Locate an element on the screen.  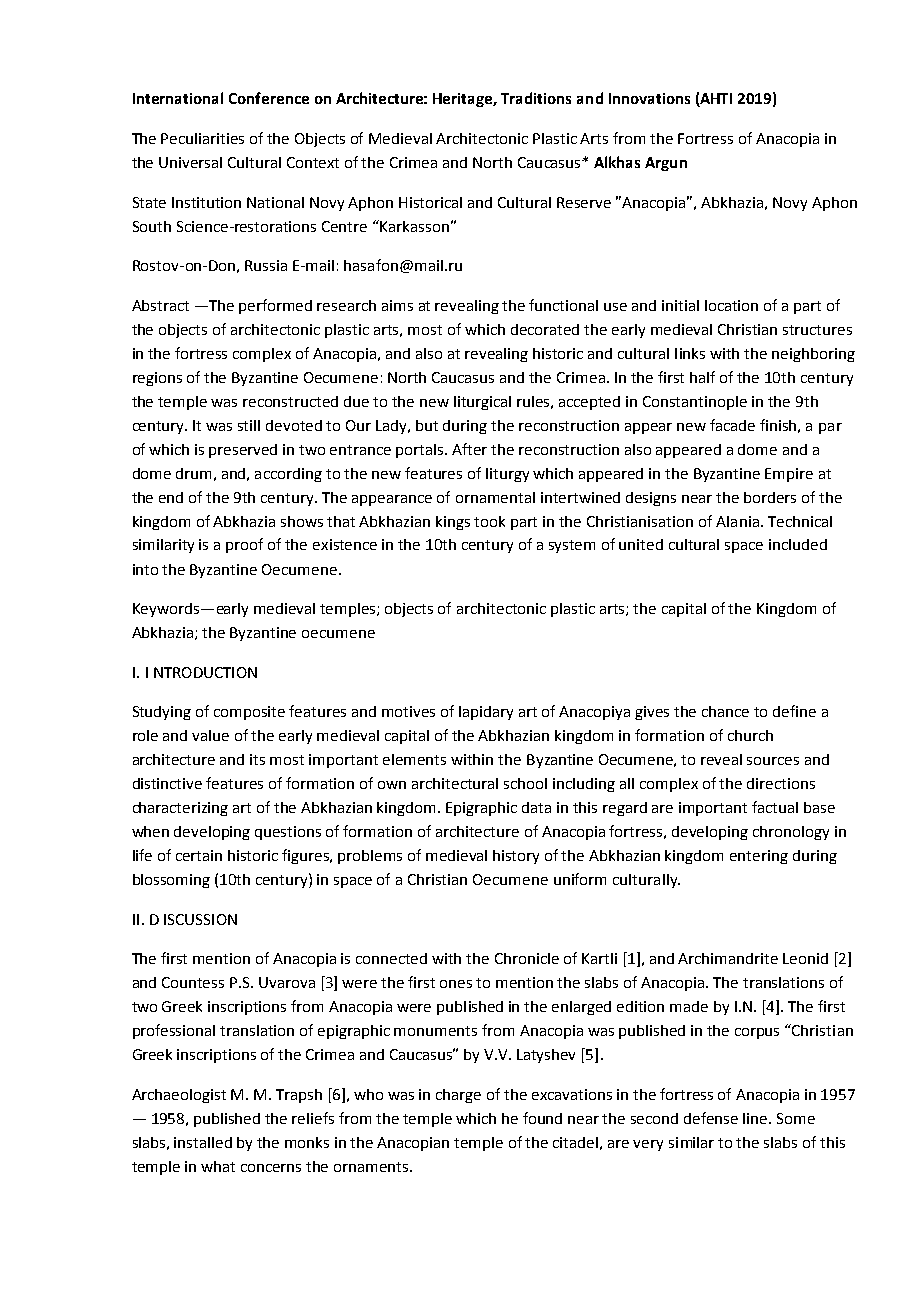
Traditions is located at coordinates (536, 98).
